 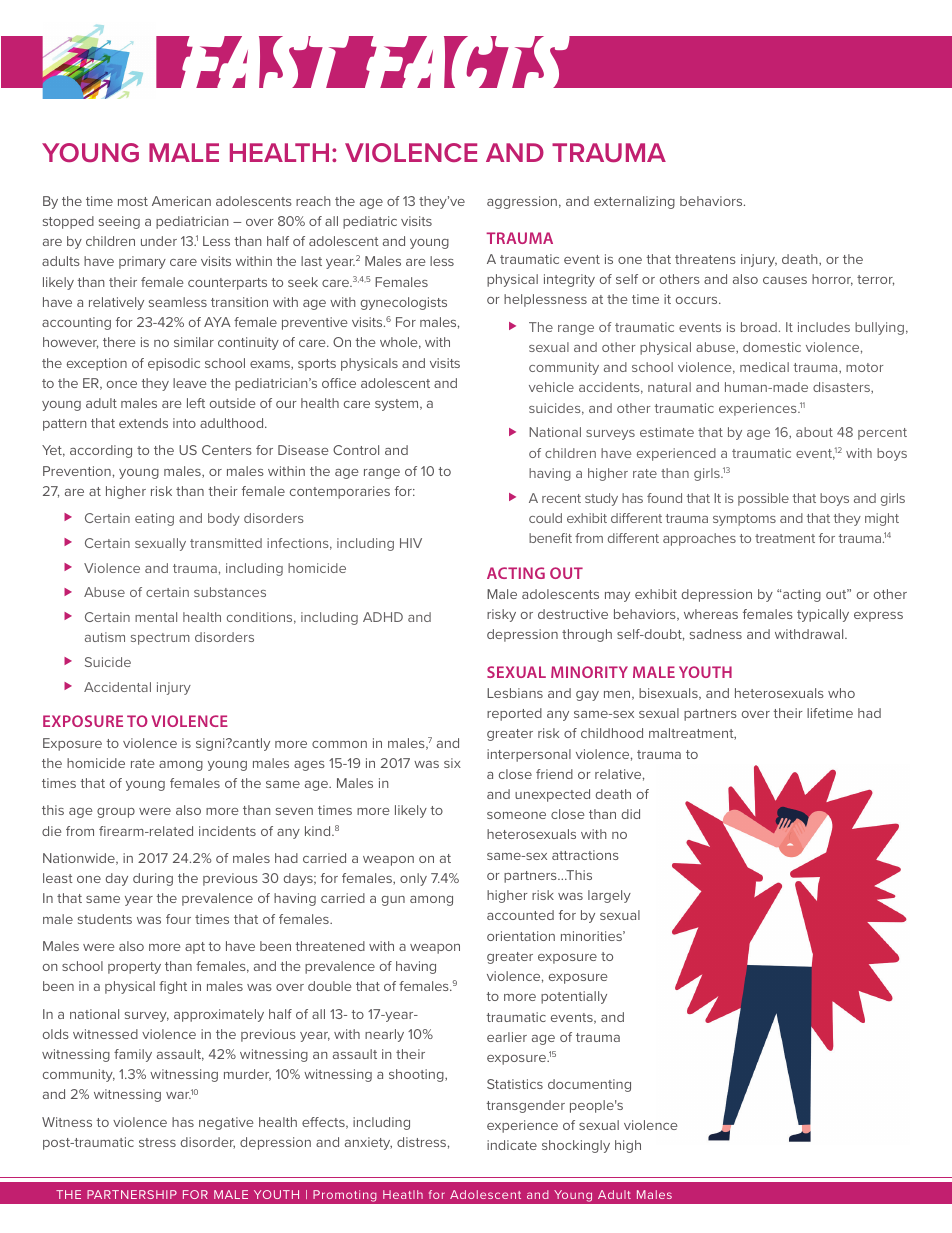 What do you see at coordinates (515, 693) in the screenshot?
I see `Lesbians` at bounding box center [515, 693].
